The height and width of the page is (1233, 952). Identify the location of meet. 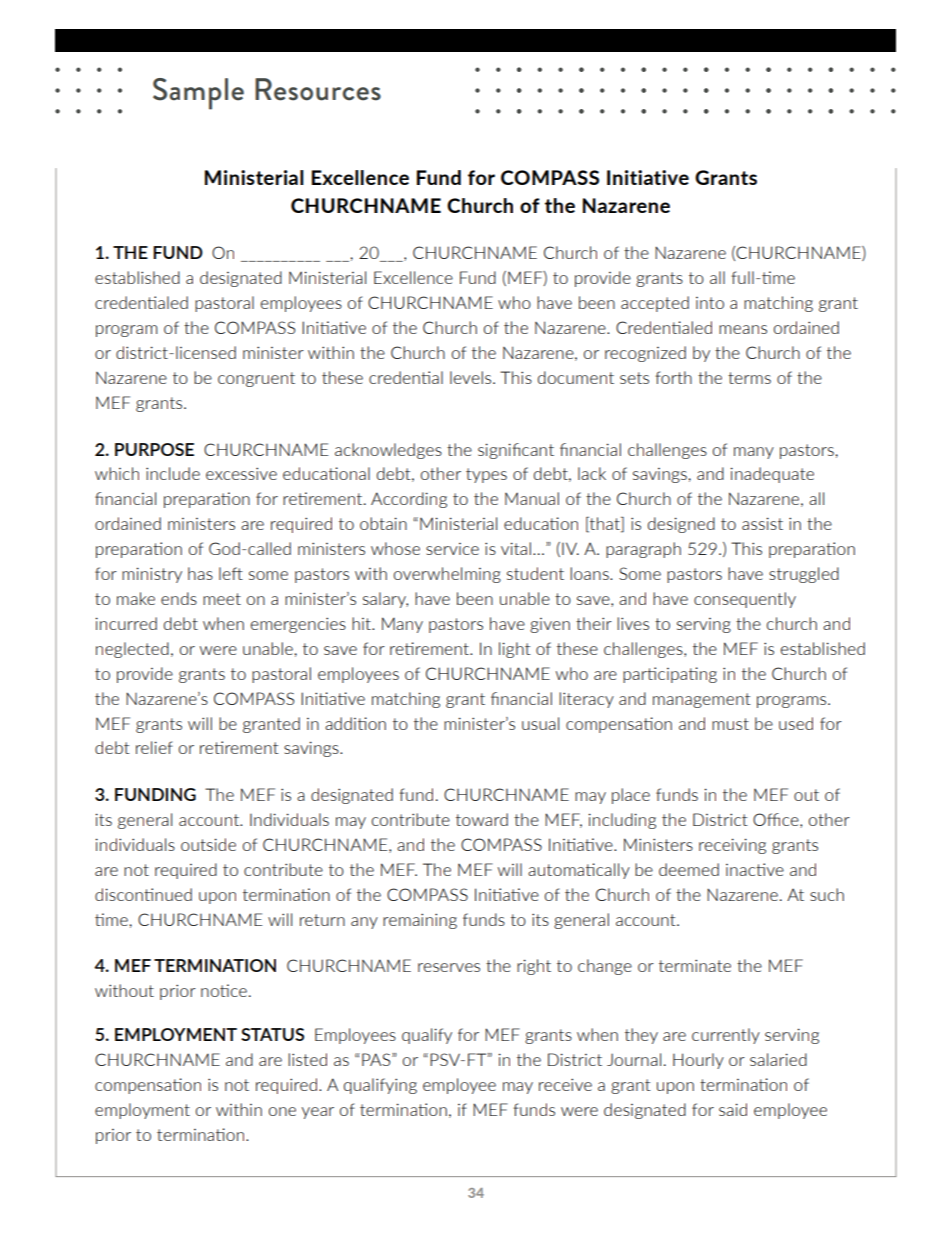
(222, 599).
